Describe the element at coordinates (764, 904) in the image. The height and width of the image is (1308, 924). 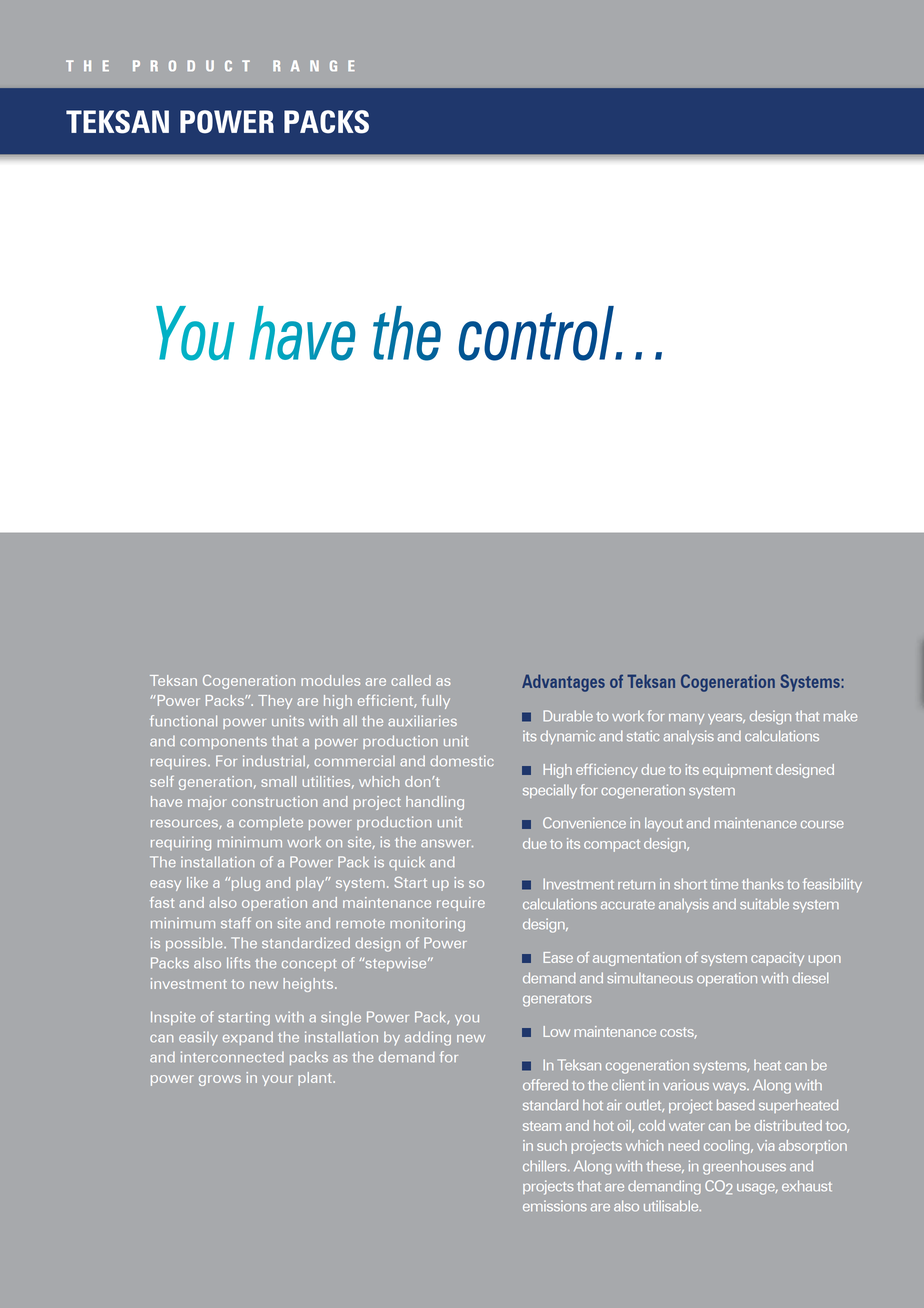
I see `suitable` at that location.
